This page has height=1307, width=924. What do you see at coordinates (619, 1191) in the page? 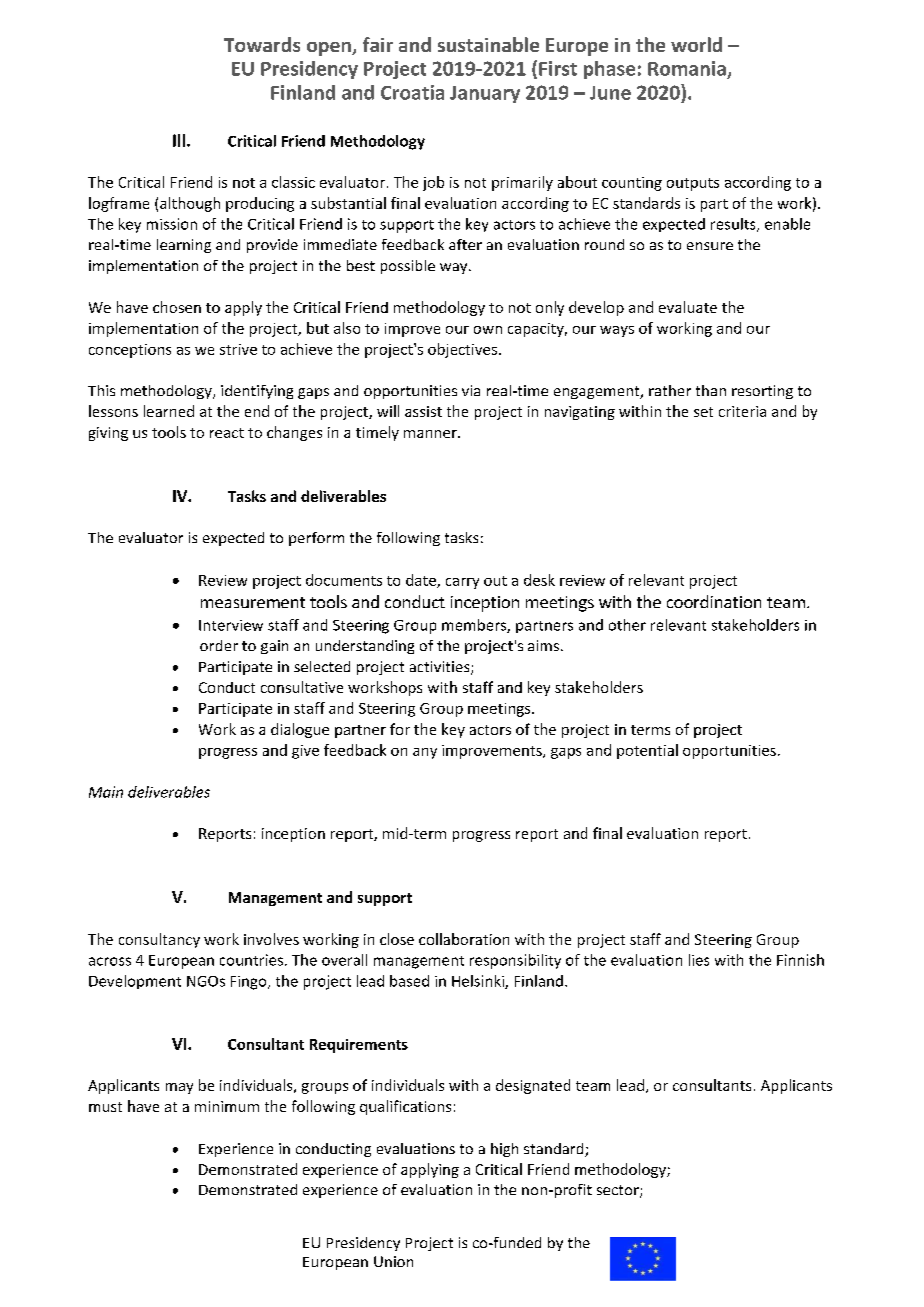
I see `sector` at bounding box center [619, 1191].
